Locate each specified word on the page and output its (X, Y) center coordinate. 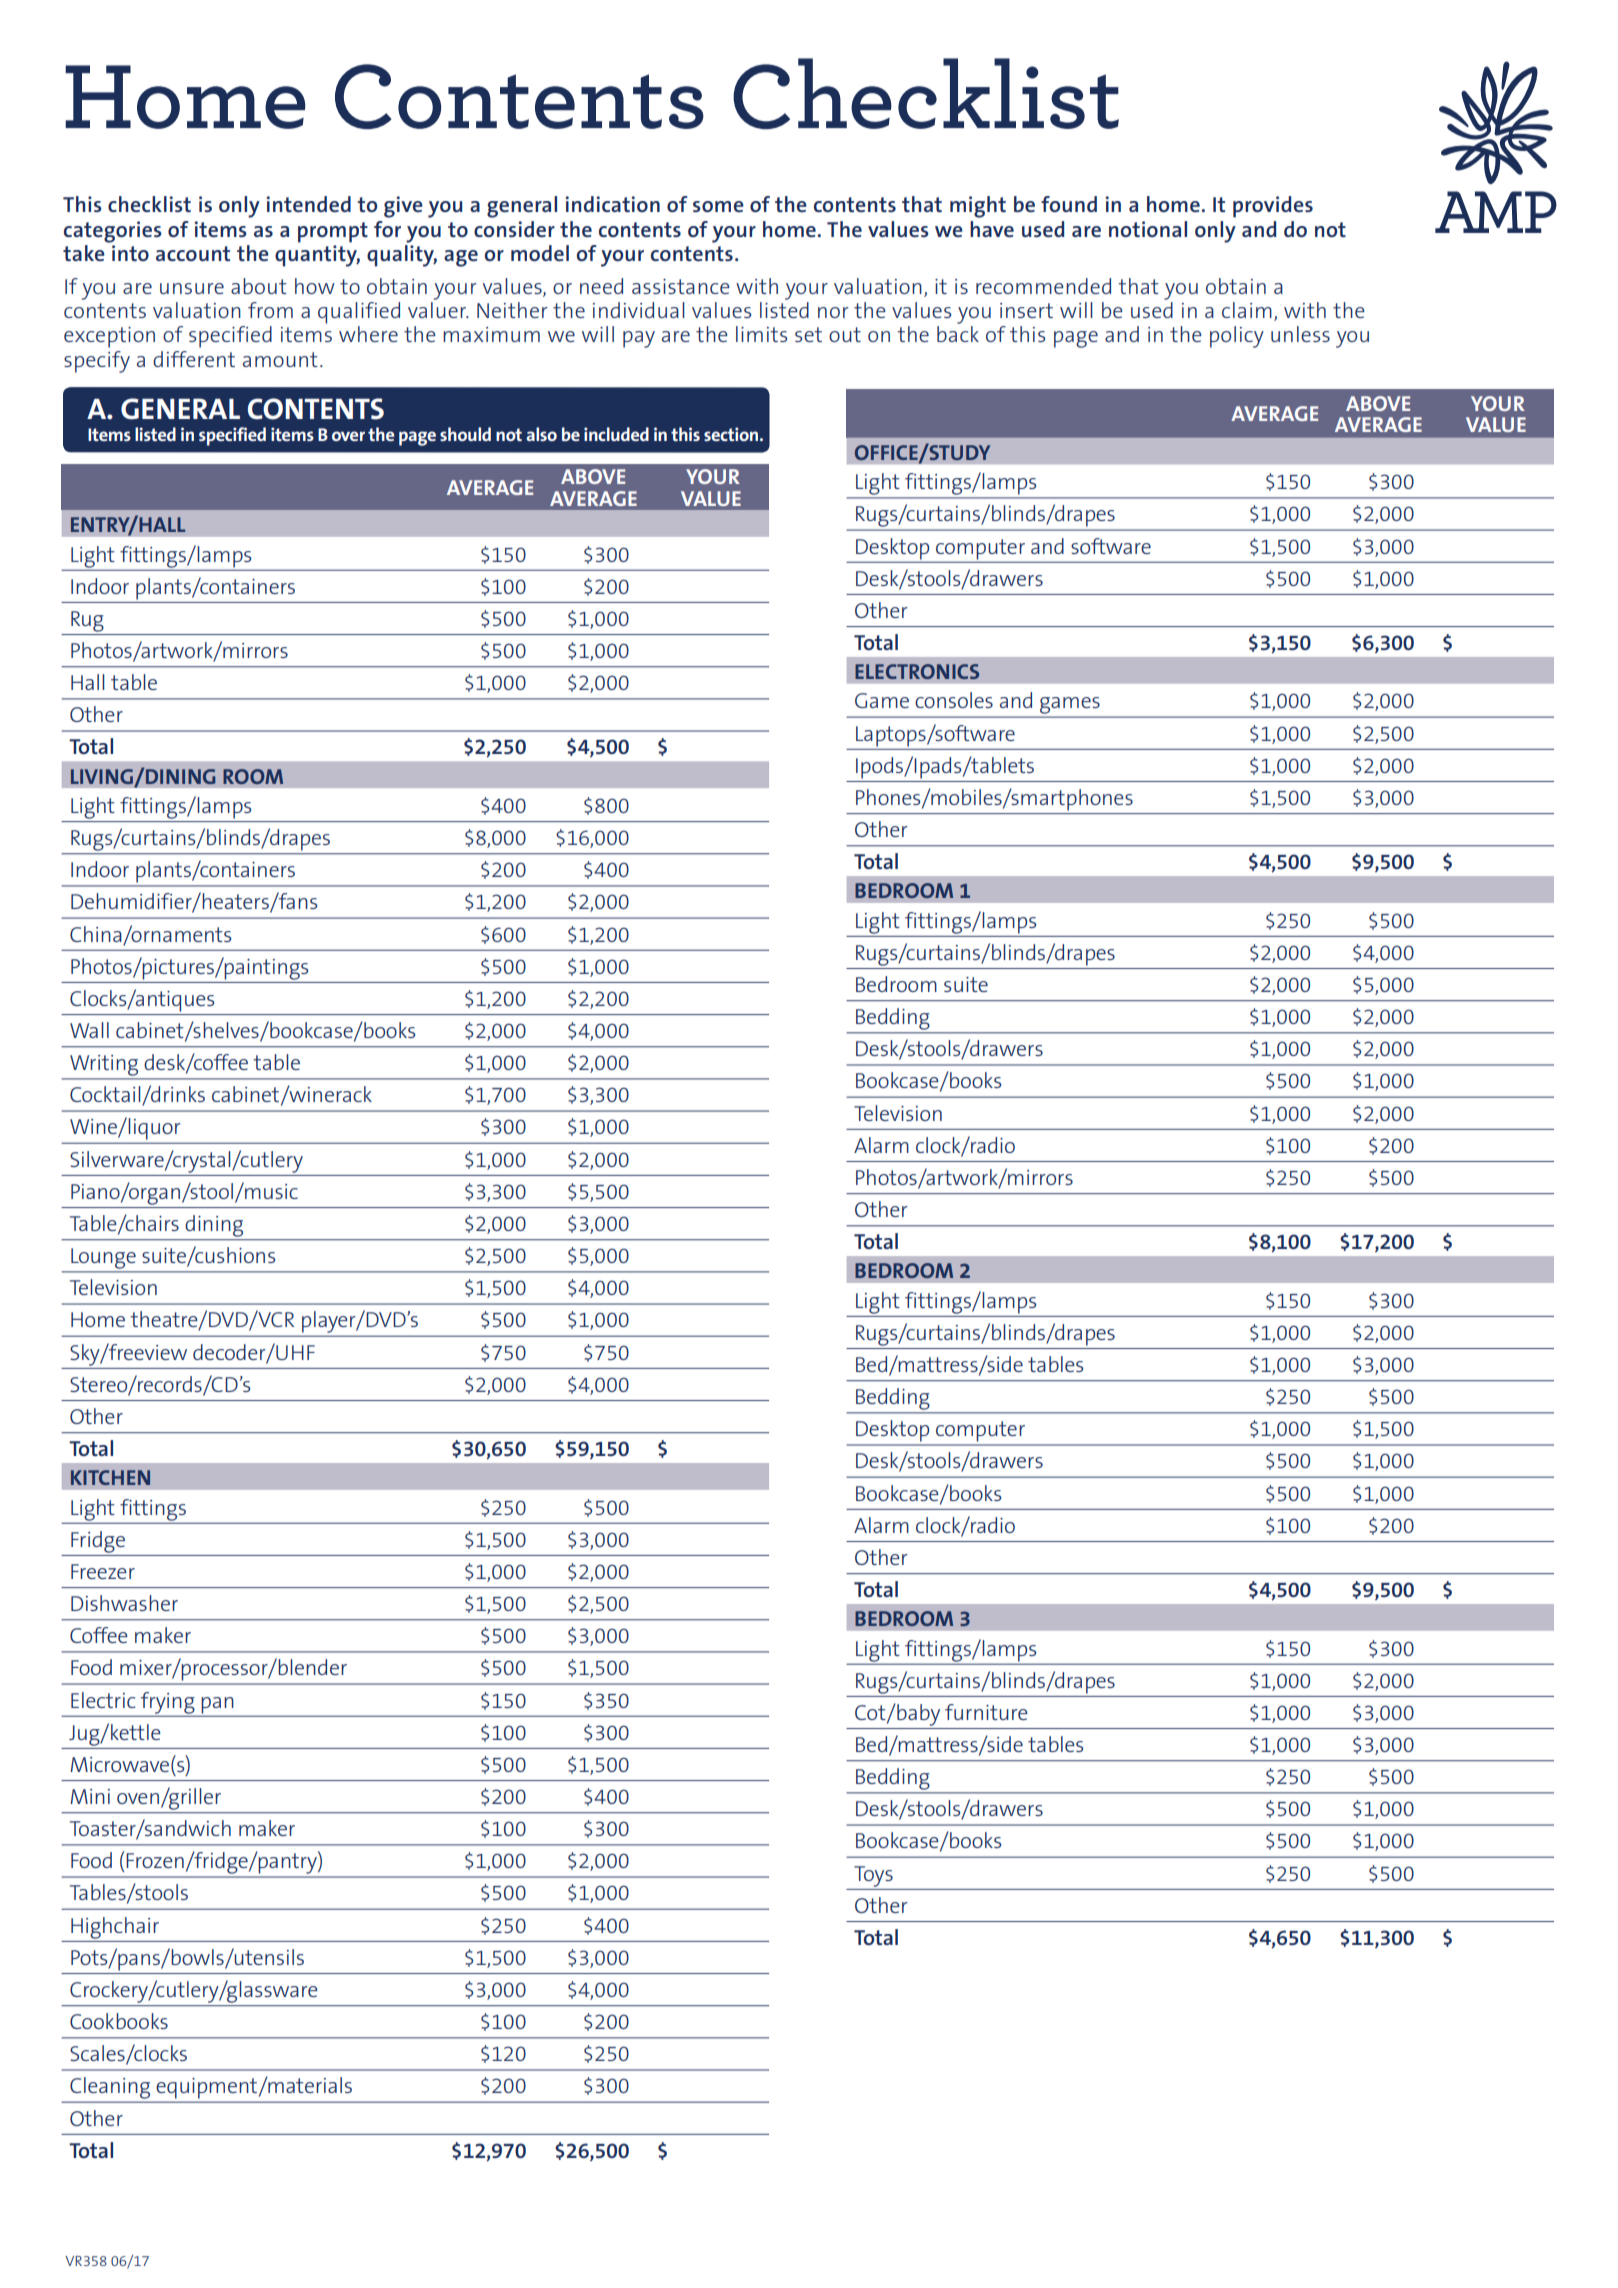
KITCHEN (110, 1477)
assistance (681, 286)
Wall (89, 1030)
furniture (986, 1712)
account (193, 253)
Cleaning (110, 2088)
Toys (873, 1876)
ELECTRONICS (917, 671)
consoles (954, 700)
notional (1148, 229)
